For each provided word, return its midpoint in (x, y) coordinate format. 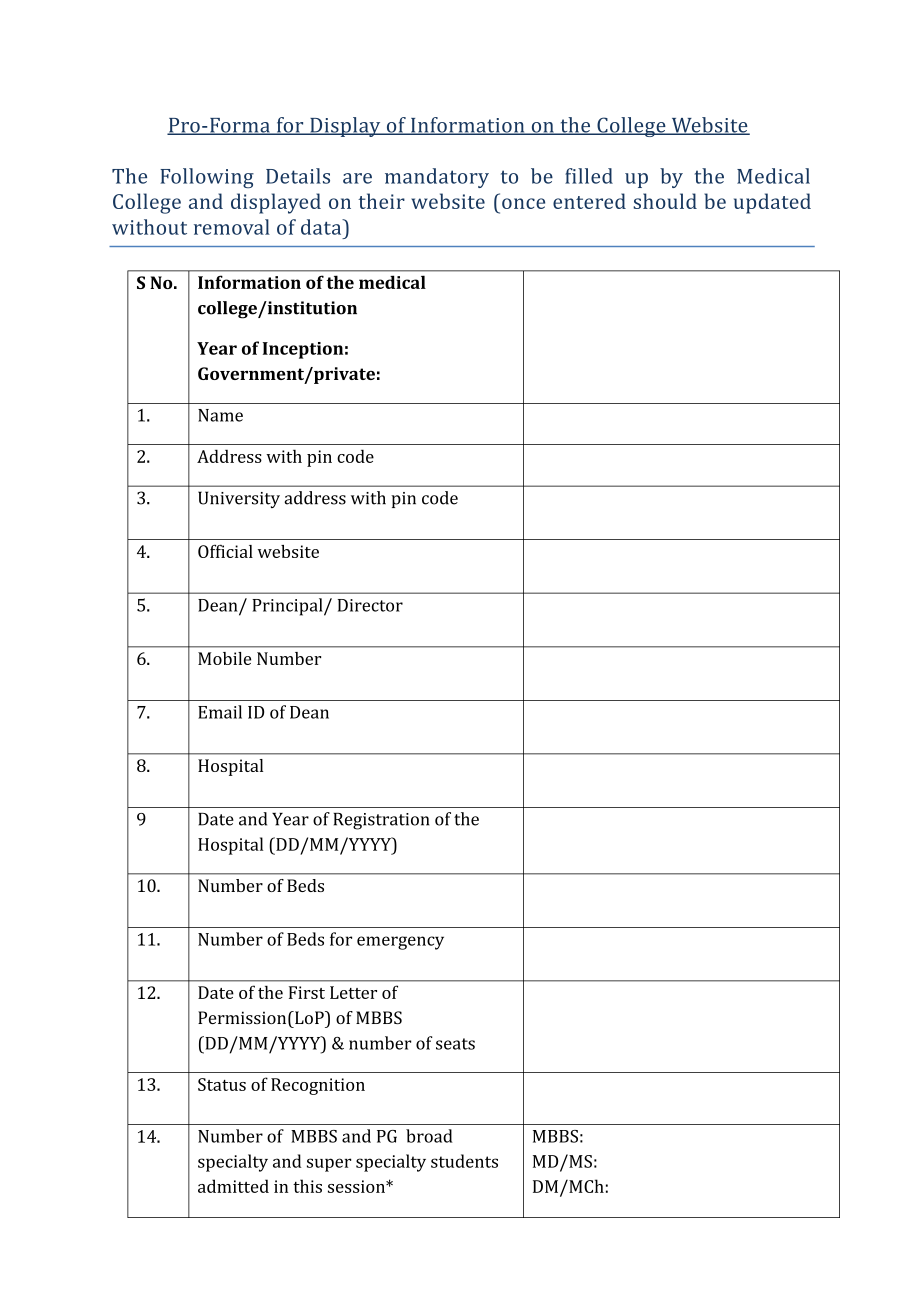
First (307, 992)
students (464, 1161)
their (381, 201)
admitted (233, 1186)
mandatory (437, 178)
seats (455, 1044)
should (665, 201)
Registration (381, 821)
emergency (400, 943)
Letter (353, 992)
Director (370, 605)
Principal (288, 607)
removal (232, 227)
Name (220, 415)
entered (589, 201)
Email (220, 712)
